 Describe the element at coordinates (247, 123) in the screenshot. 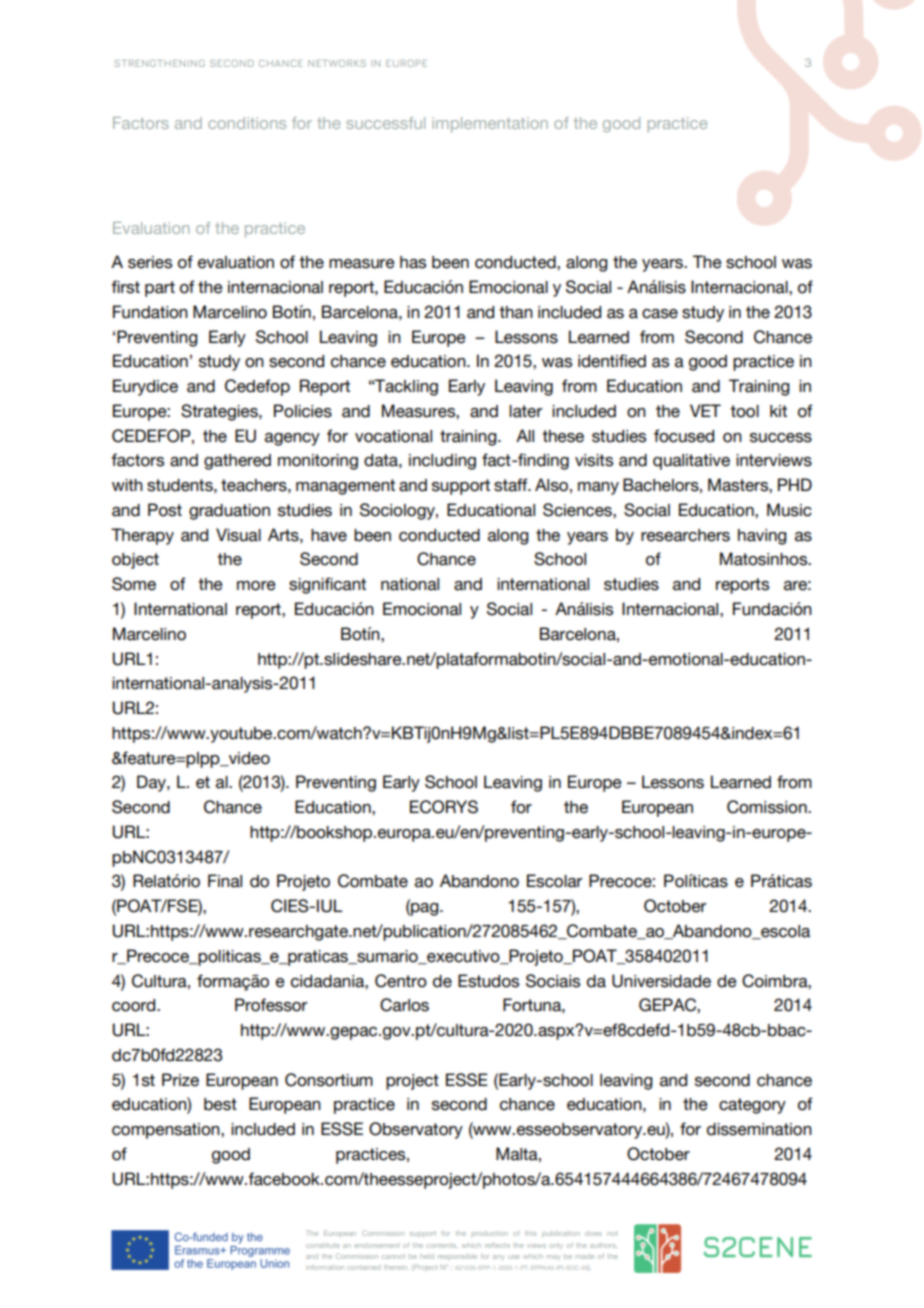

I see `conditions` at that location.
